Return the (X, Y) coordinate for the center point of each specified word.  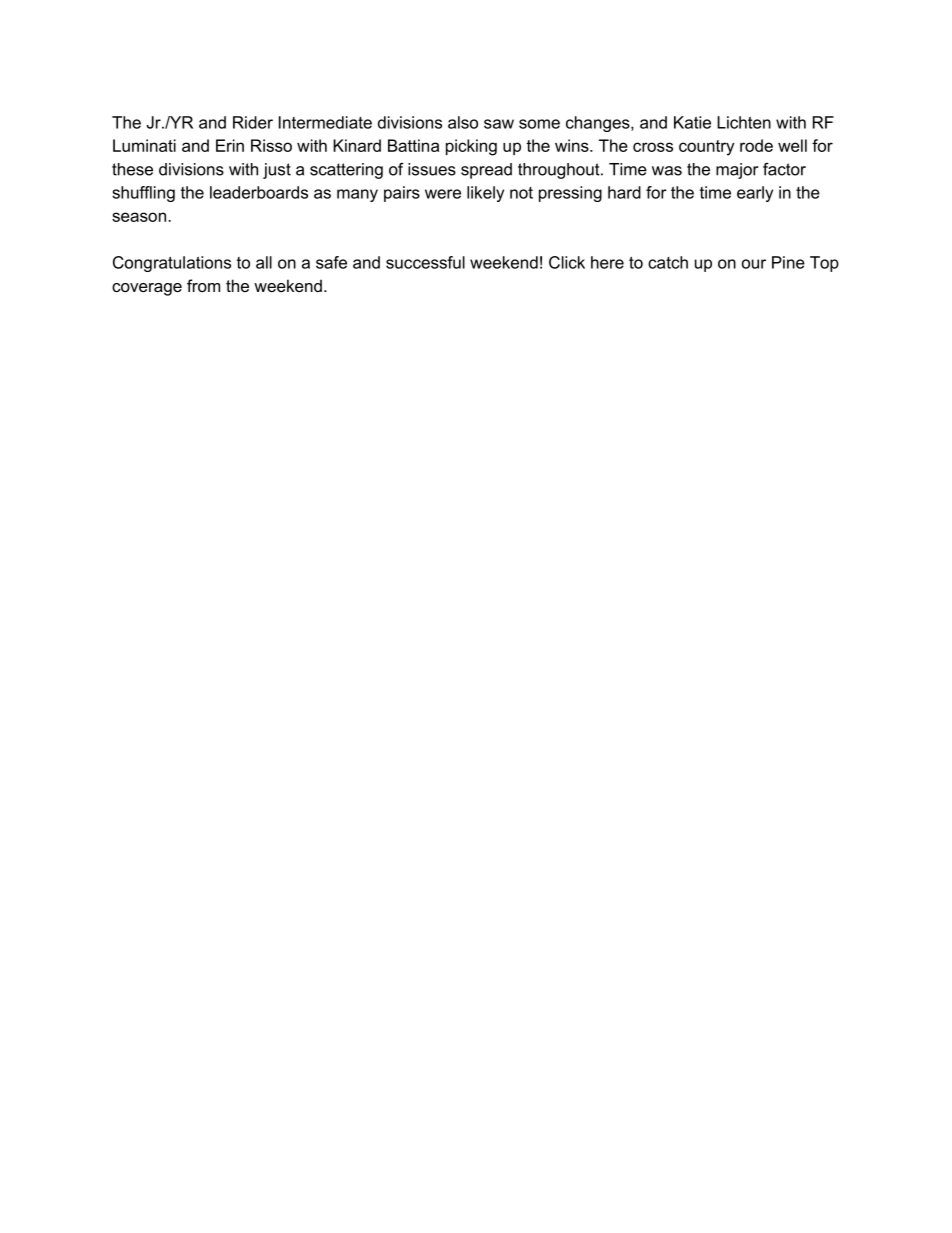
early (755, 194)
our (754, 264)
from (203, 285)
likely (485, 194)
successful (425, 262)
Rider (253, 122)
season (139, 217)
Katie (692, 122)
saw (499, 124)
